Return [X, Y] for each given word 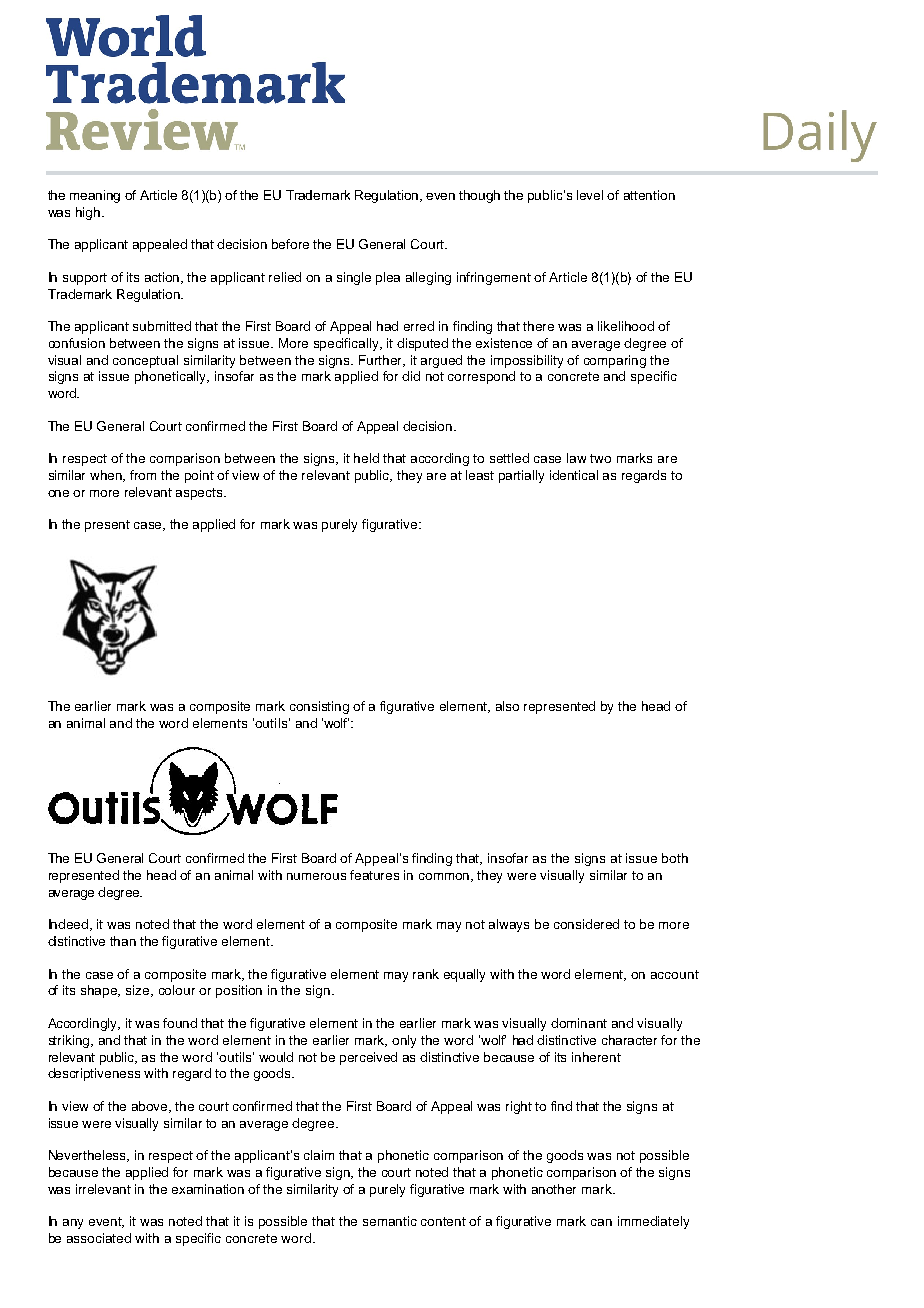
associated [99, 1238]
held [366, 458]
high [89, 213]
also [507, 706]
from [143, 475]
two [600, 458]
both [675, 858]
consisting [319, 707]
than [123, 941]
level [590, 195]
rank [426, 974]
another [554, 1189]
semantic [390, 1221]
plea [388, 278]
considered [586, 924]
